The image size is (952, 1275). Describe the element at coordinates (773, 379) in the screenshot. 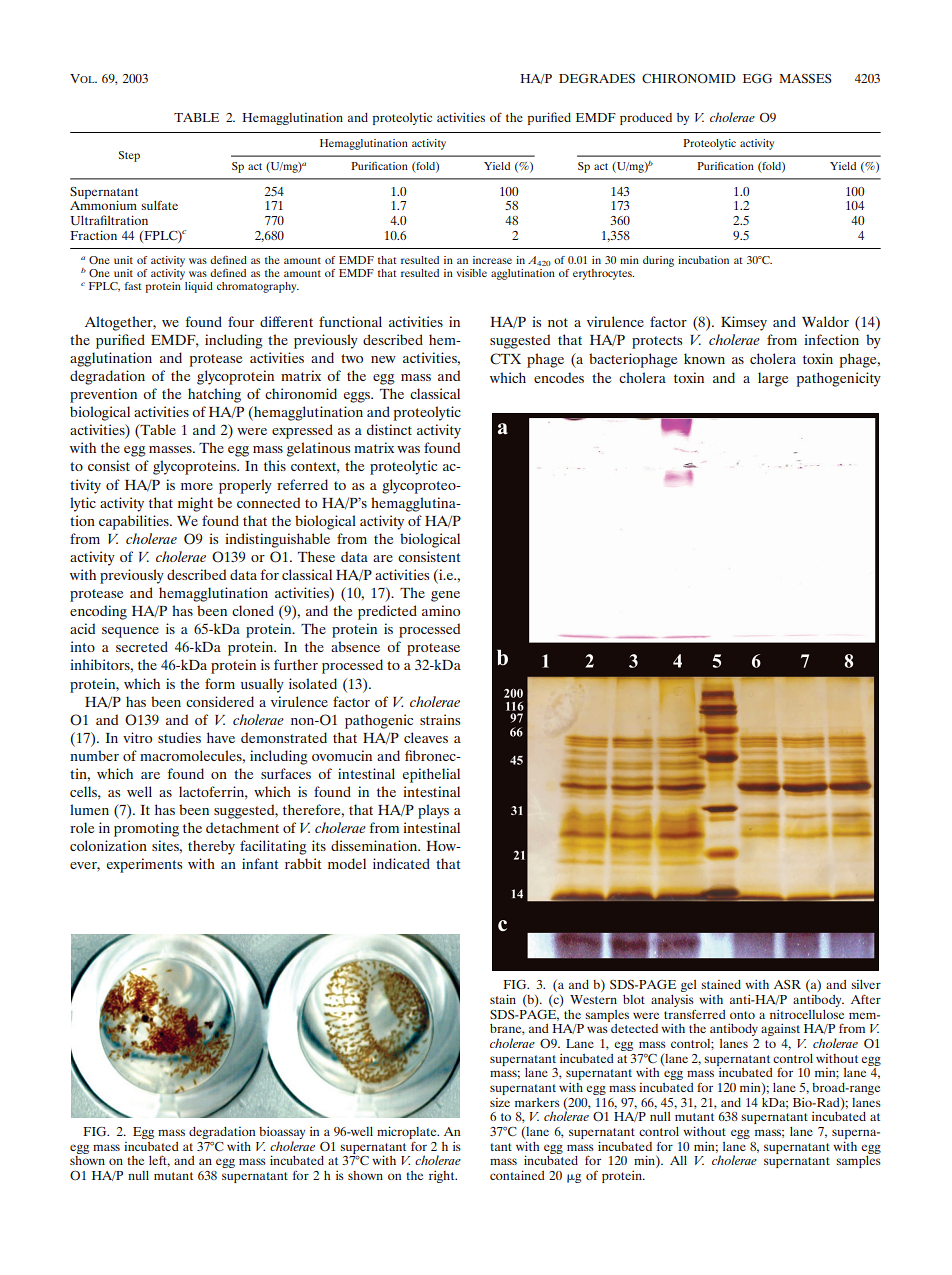

I see `large` at that location.
